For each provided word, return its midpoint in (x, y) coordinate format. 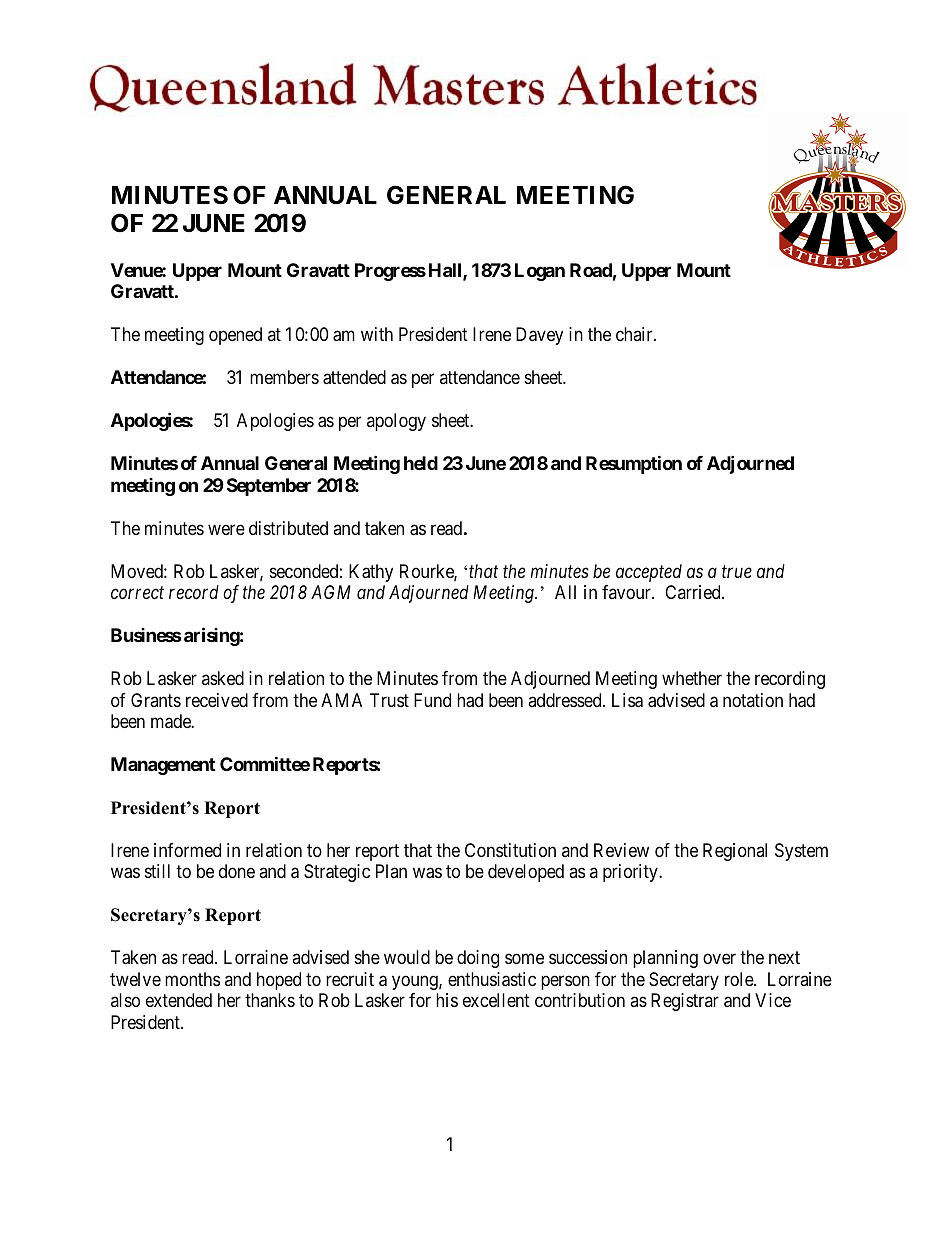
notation (753, 700)
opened (235, 336)
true (737, 571)
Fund (432, 700)
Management (163, 766)
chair (635, 334)
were (226, 529)
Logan (540, 272)
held (421, 463)
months (192, 979)
